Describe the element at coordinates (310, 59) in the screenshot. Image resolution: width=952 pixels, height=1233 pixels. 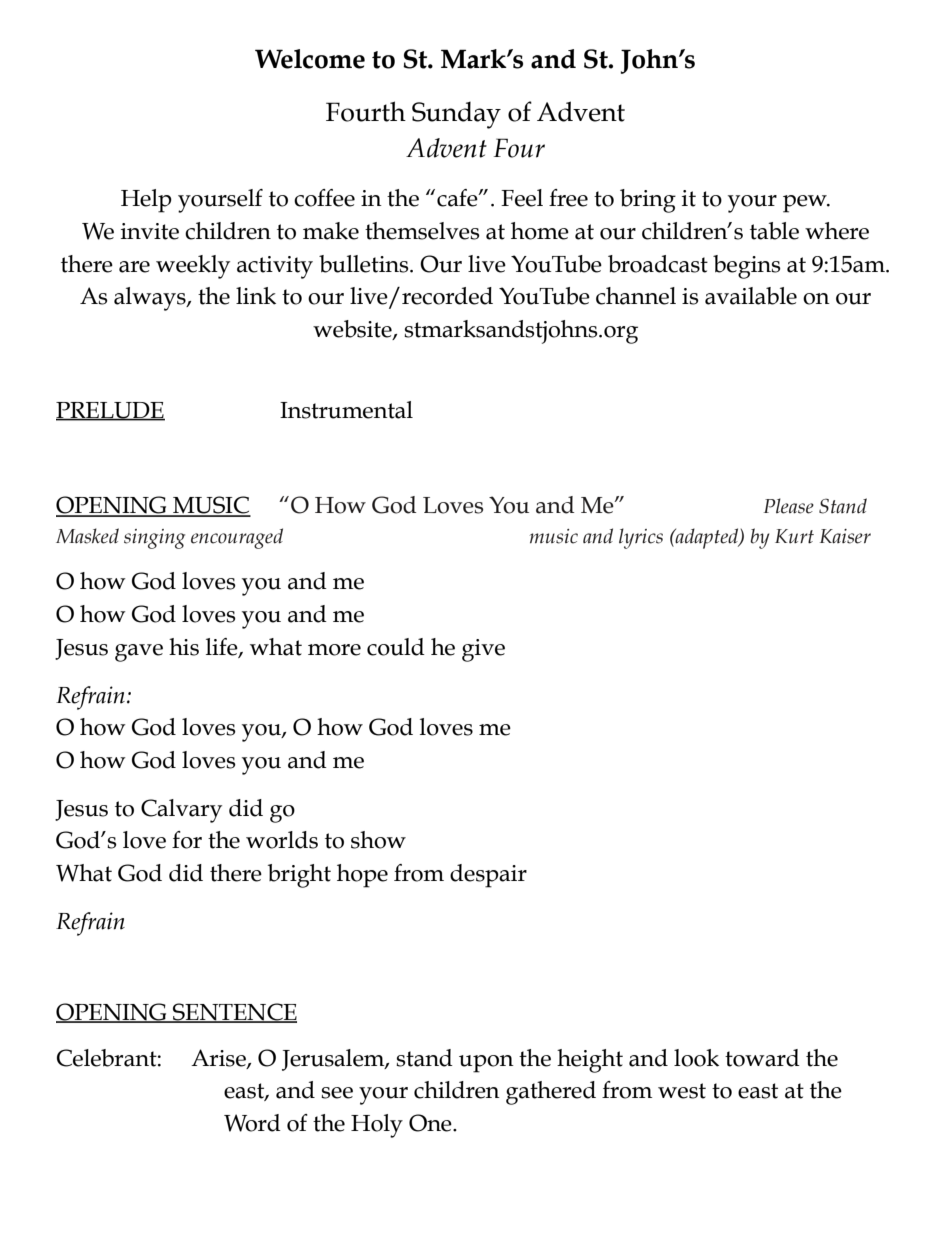
I see `Welcome` at that location.
